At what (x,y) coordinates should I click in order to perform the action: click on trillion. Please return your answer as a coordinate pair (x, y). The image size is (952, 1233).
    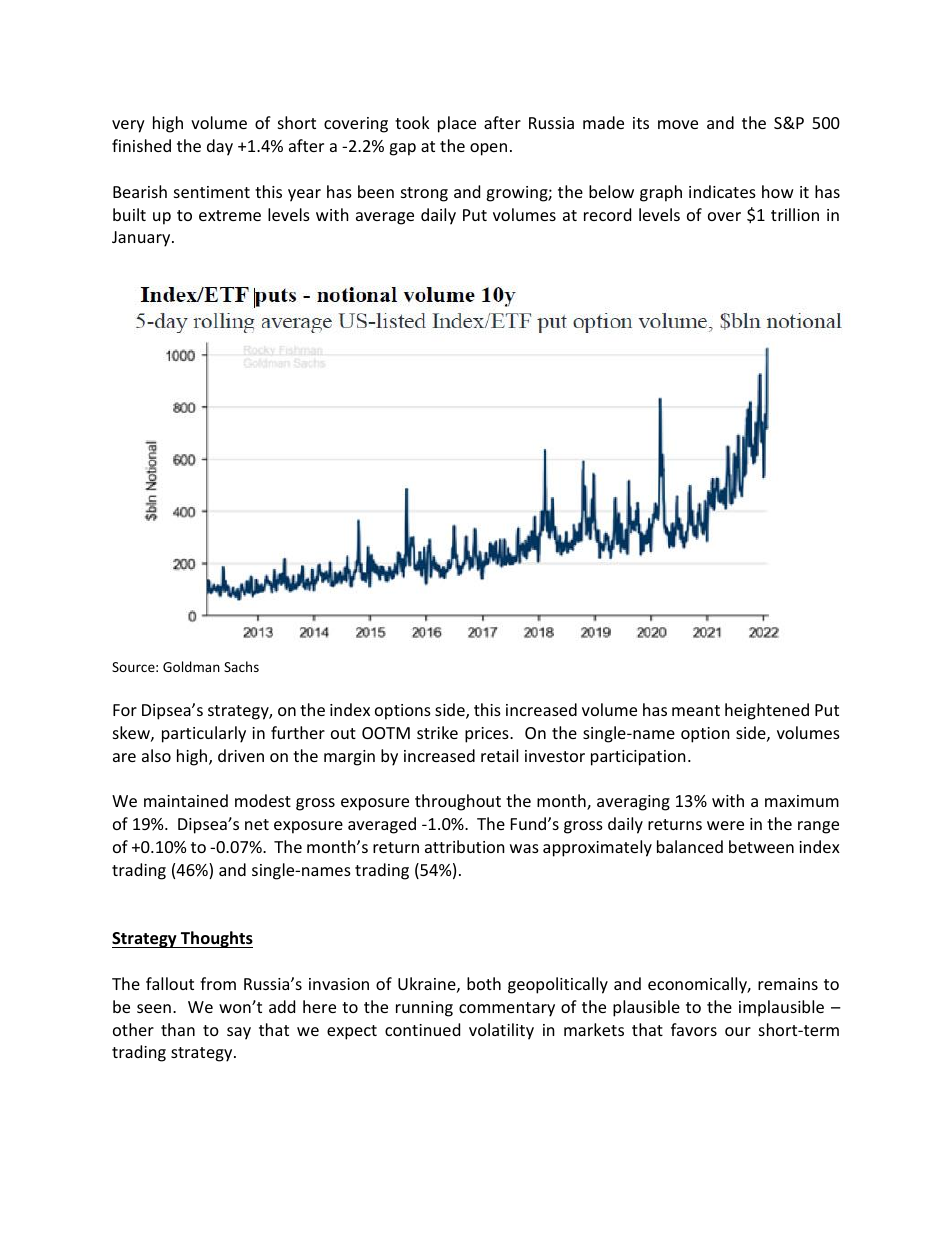
    Looking at the image, I should click on (795, 214).
